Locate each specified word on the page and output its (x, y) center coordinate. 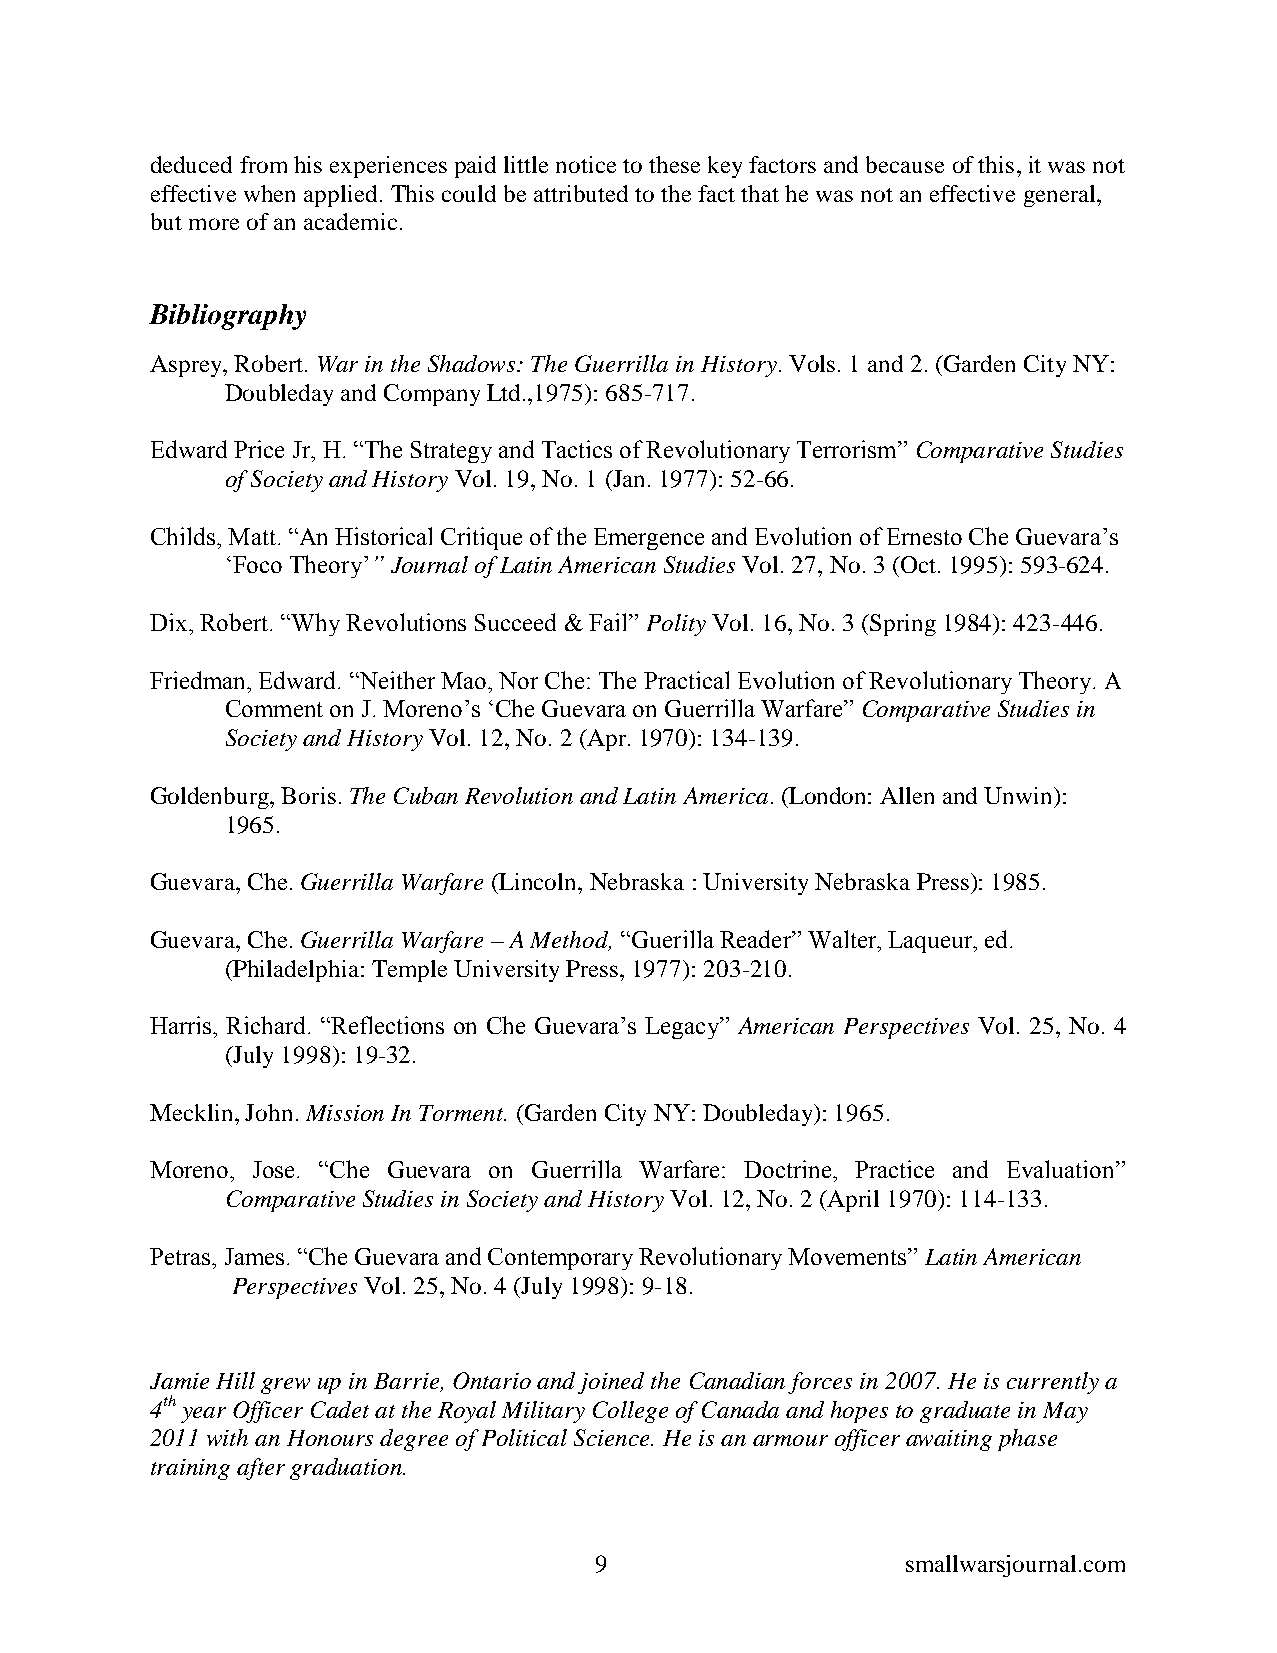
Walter (843, 939)
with (227, 1437)
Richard (267, 1025)
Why (315, 624)
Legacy (683, 1028)
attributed (581, 193)
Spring (903, 625)
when (269, 193)
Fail (609, 622)
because (905, 164)
